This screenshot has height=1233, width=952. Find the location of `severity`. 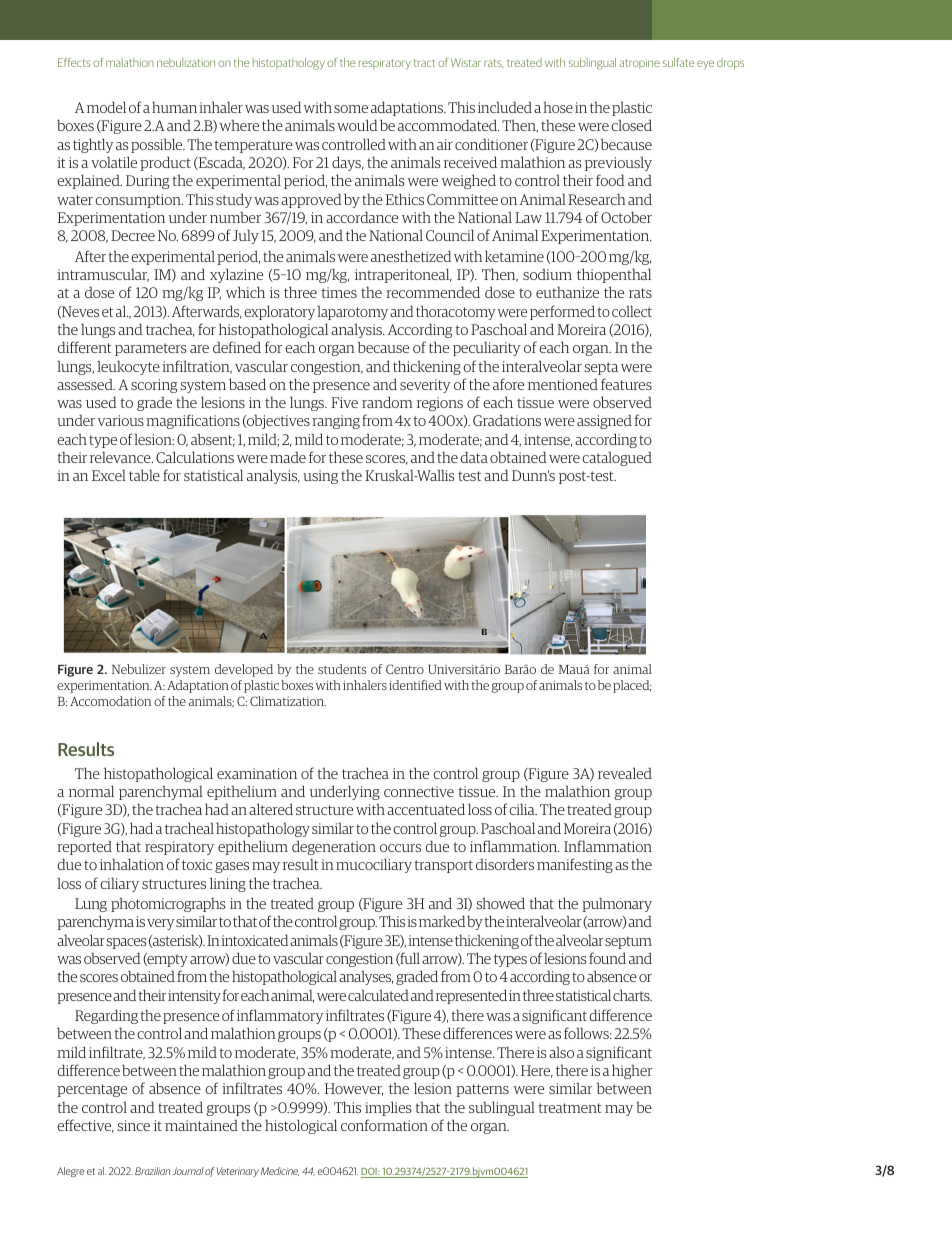

severity is located at coordinates (425, 386).
